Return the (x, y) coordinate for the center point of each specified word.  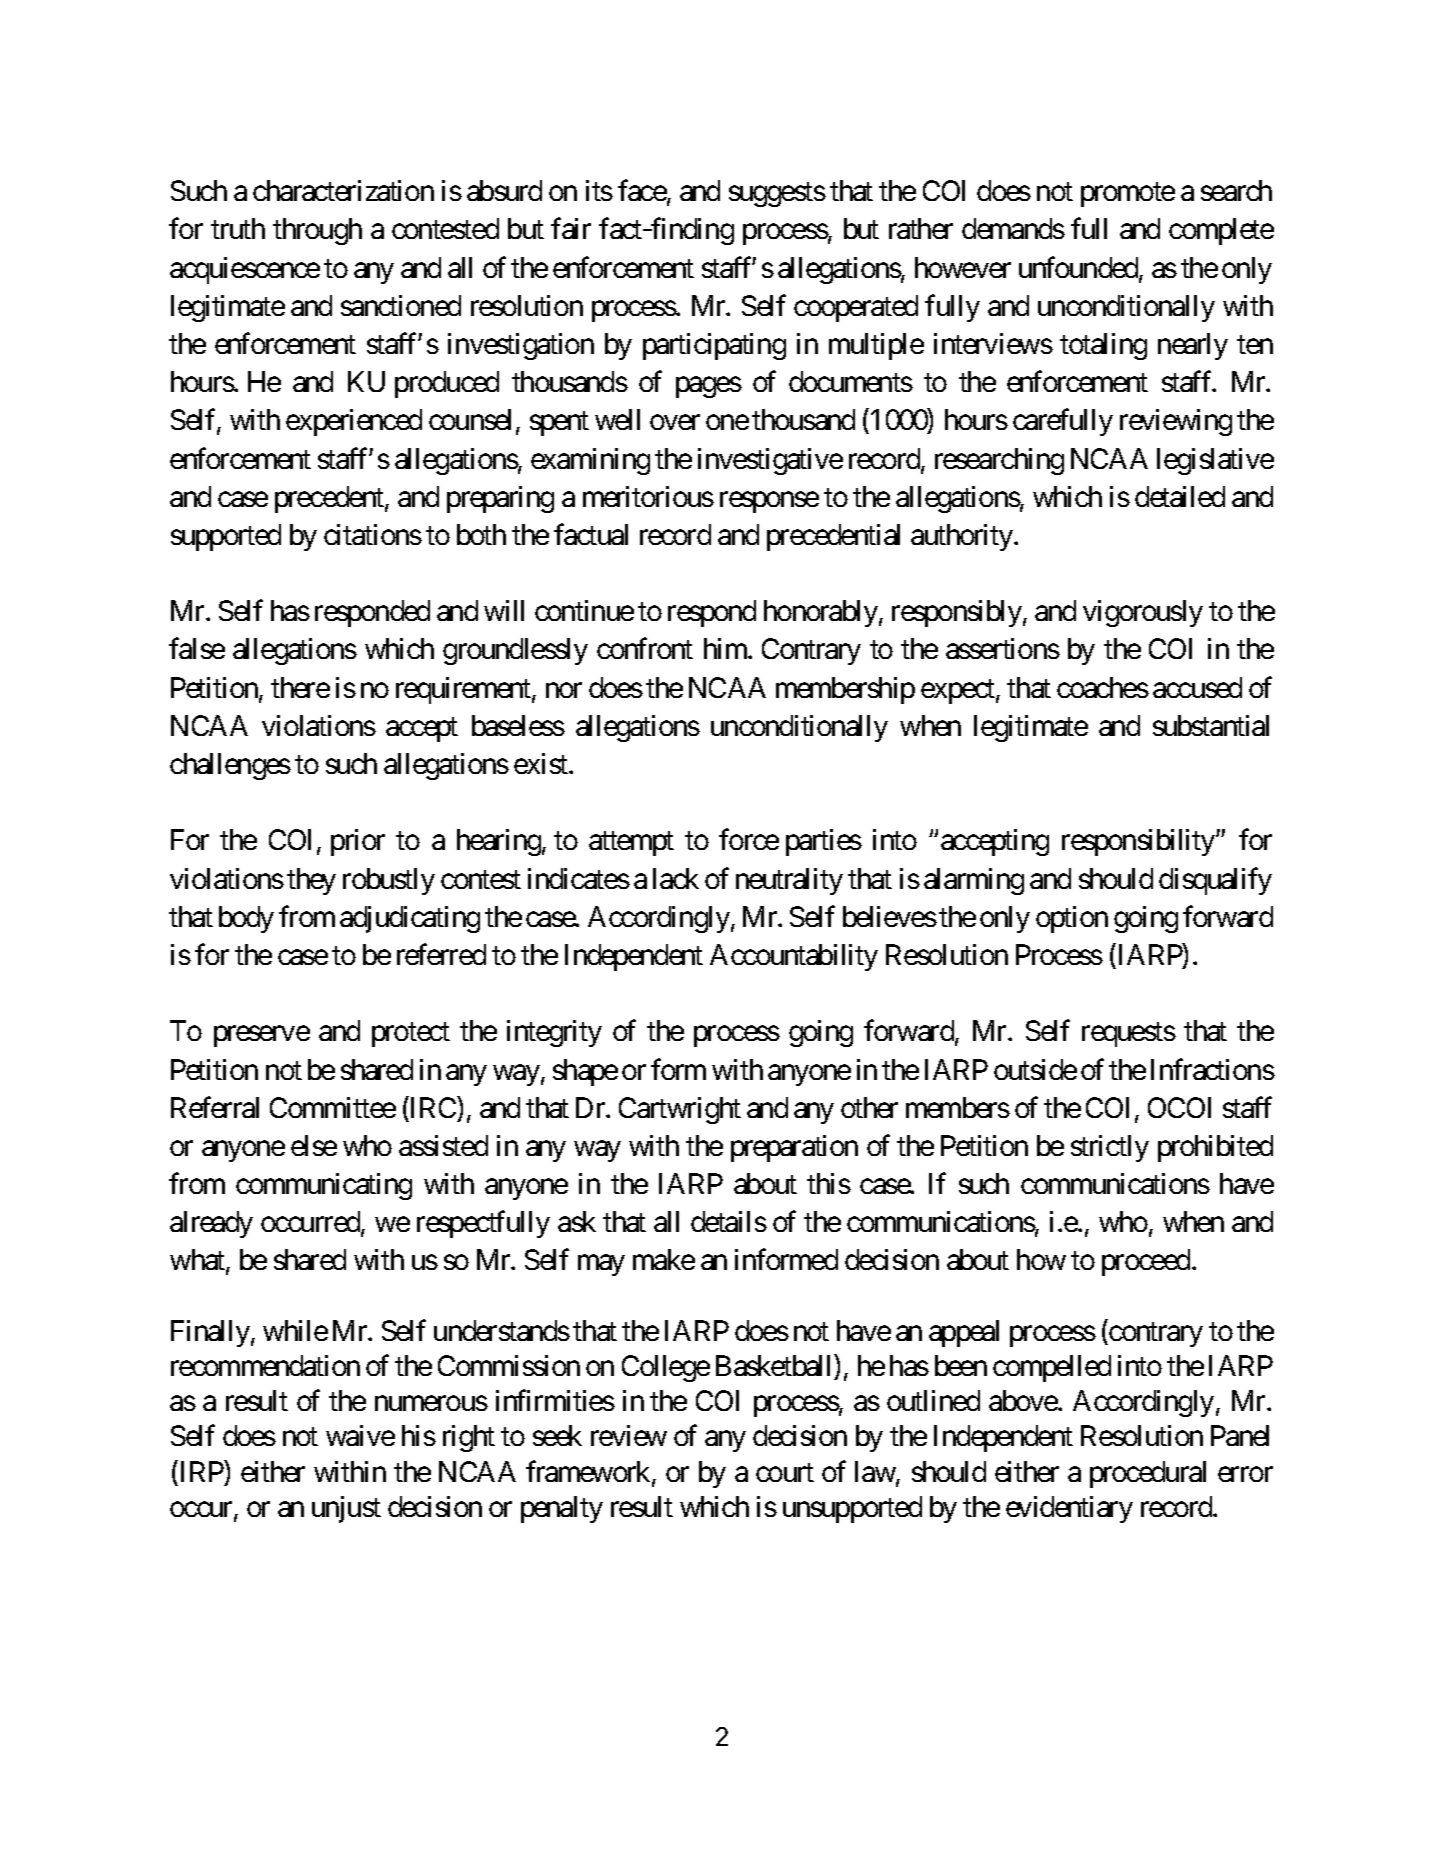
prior (358, 842)
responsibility (1139, 842)
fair (571, 228)
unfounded (1079, 268)
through (317, 231)
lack (676, 878)
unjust (346, 1509)
